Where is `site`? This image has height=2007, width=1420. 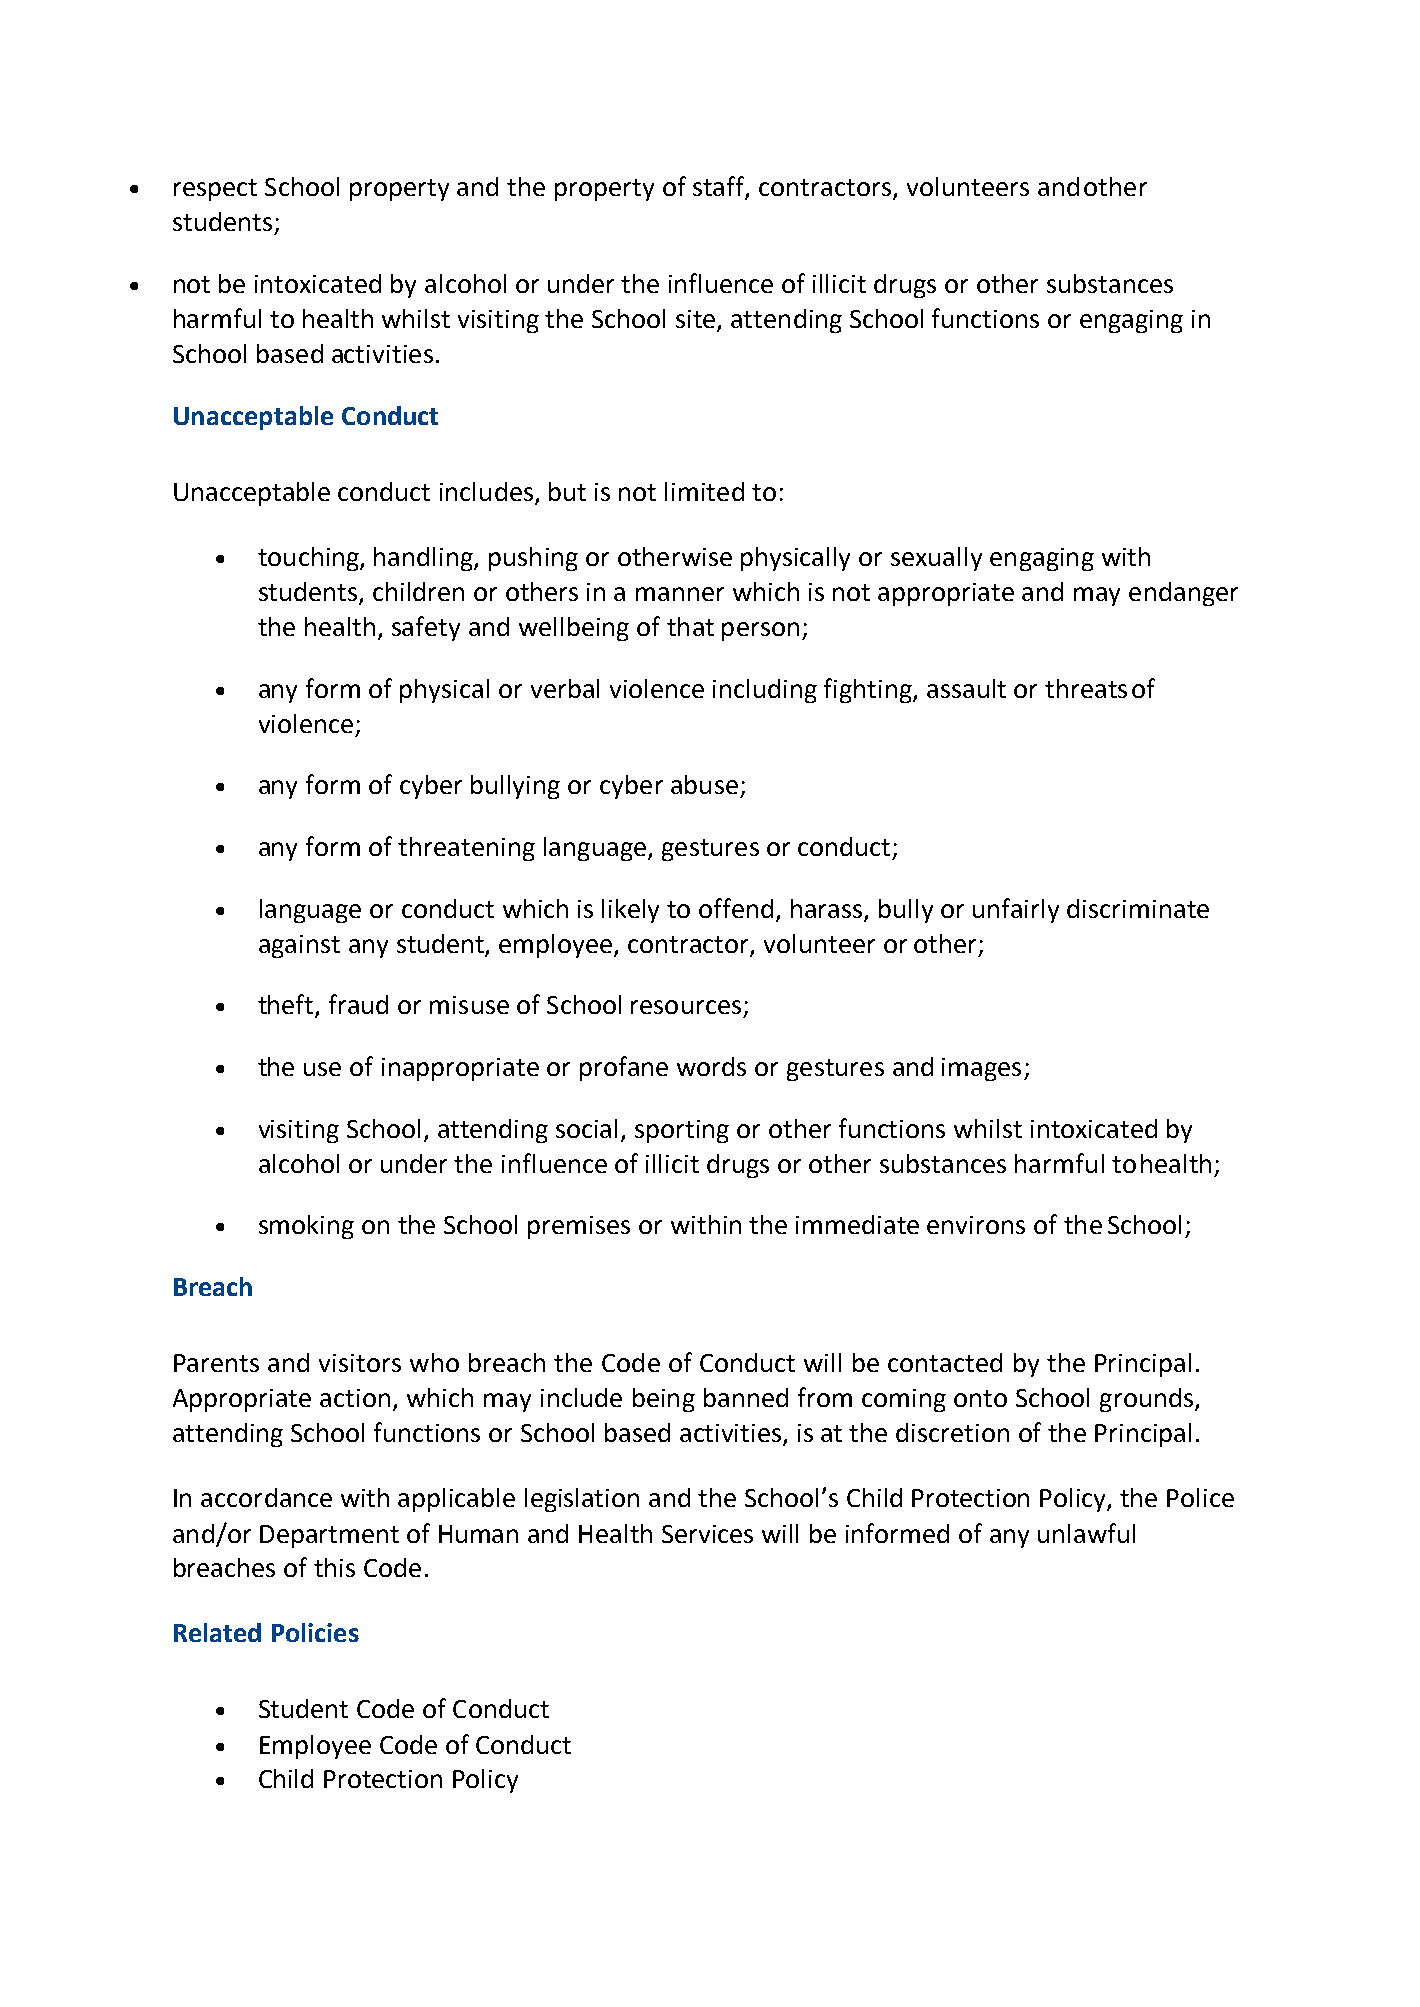 site is located at coordinates (697, 320).
